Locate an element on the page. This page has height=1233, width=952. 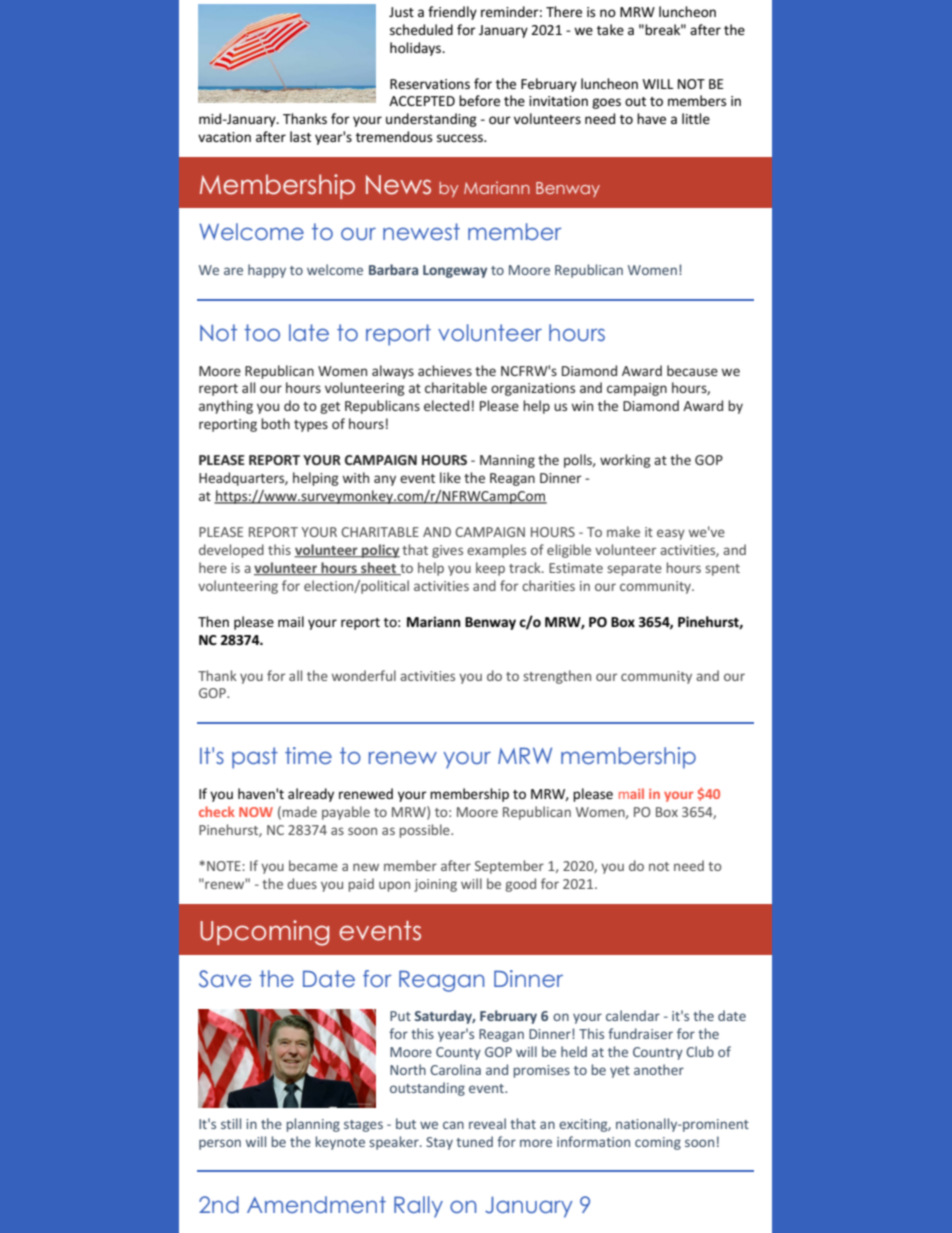
friendly is located at coordinates (452, 13).
